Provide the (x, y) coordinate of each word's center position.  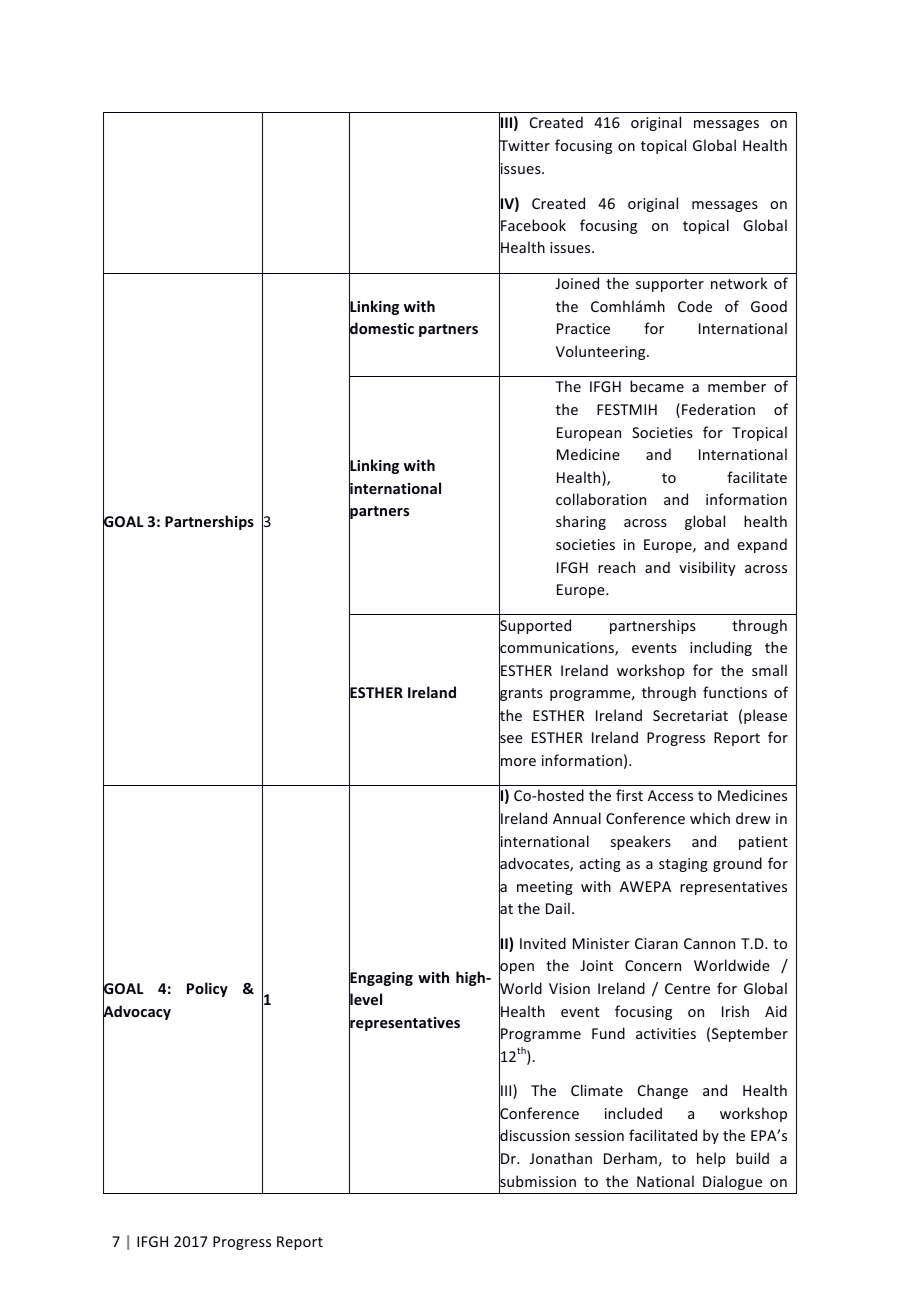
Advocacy (137, 1012)
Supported (535, 627)
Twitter (524, 146)
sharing (581, 522)
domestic (381, 329)
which (710, 818)
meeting (545, 888)
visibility (707, 568)
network (739, 283)
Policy (207, 989)
